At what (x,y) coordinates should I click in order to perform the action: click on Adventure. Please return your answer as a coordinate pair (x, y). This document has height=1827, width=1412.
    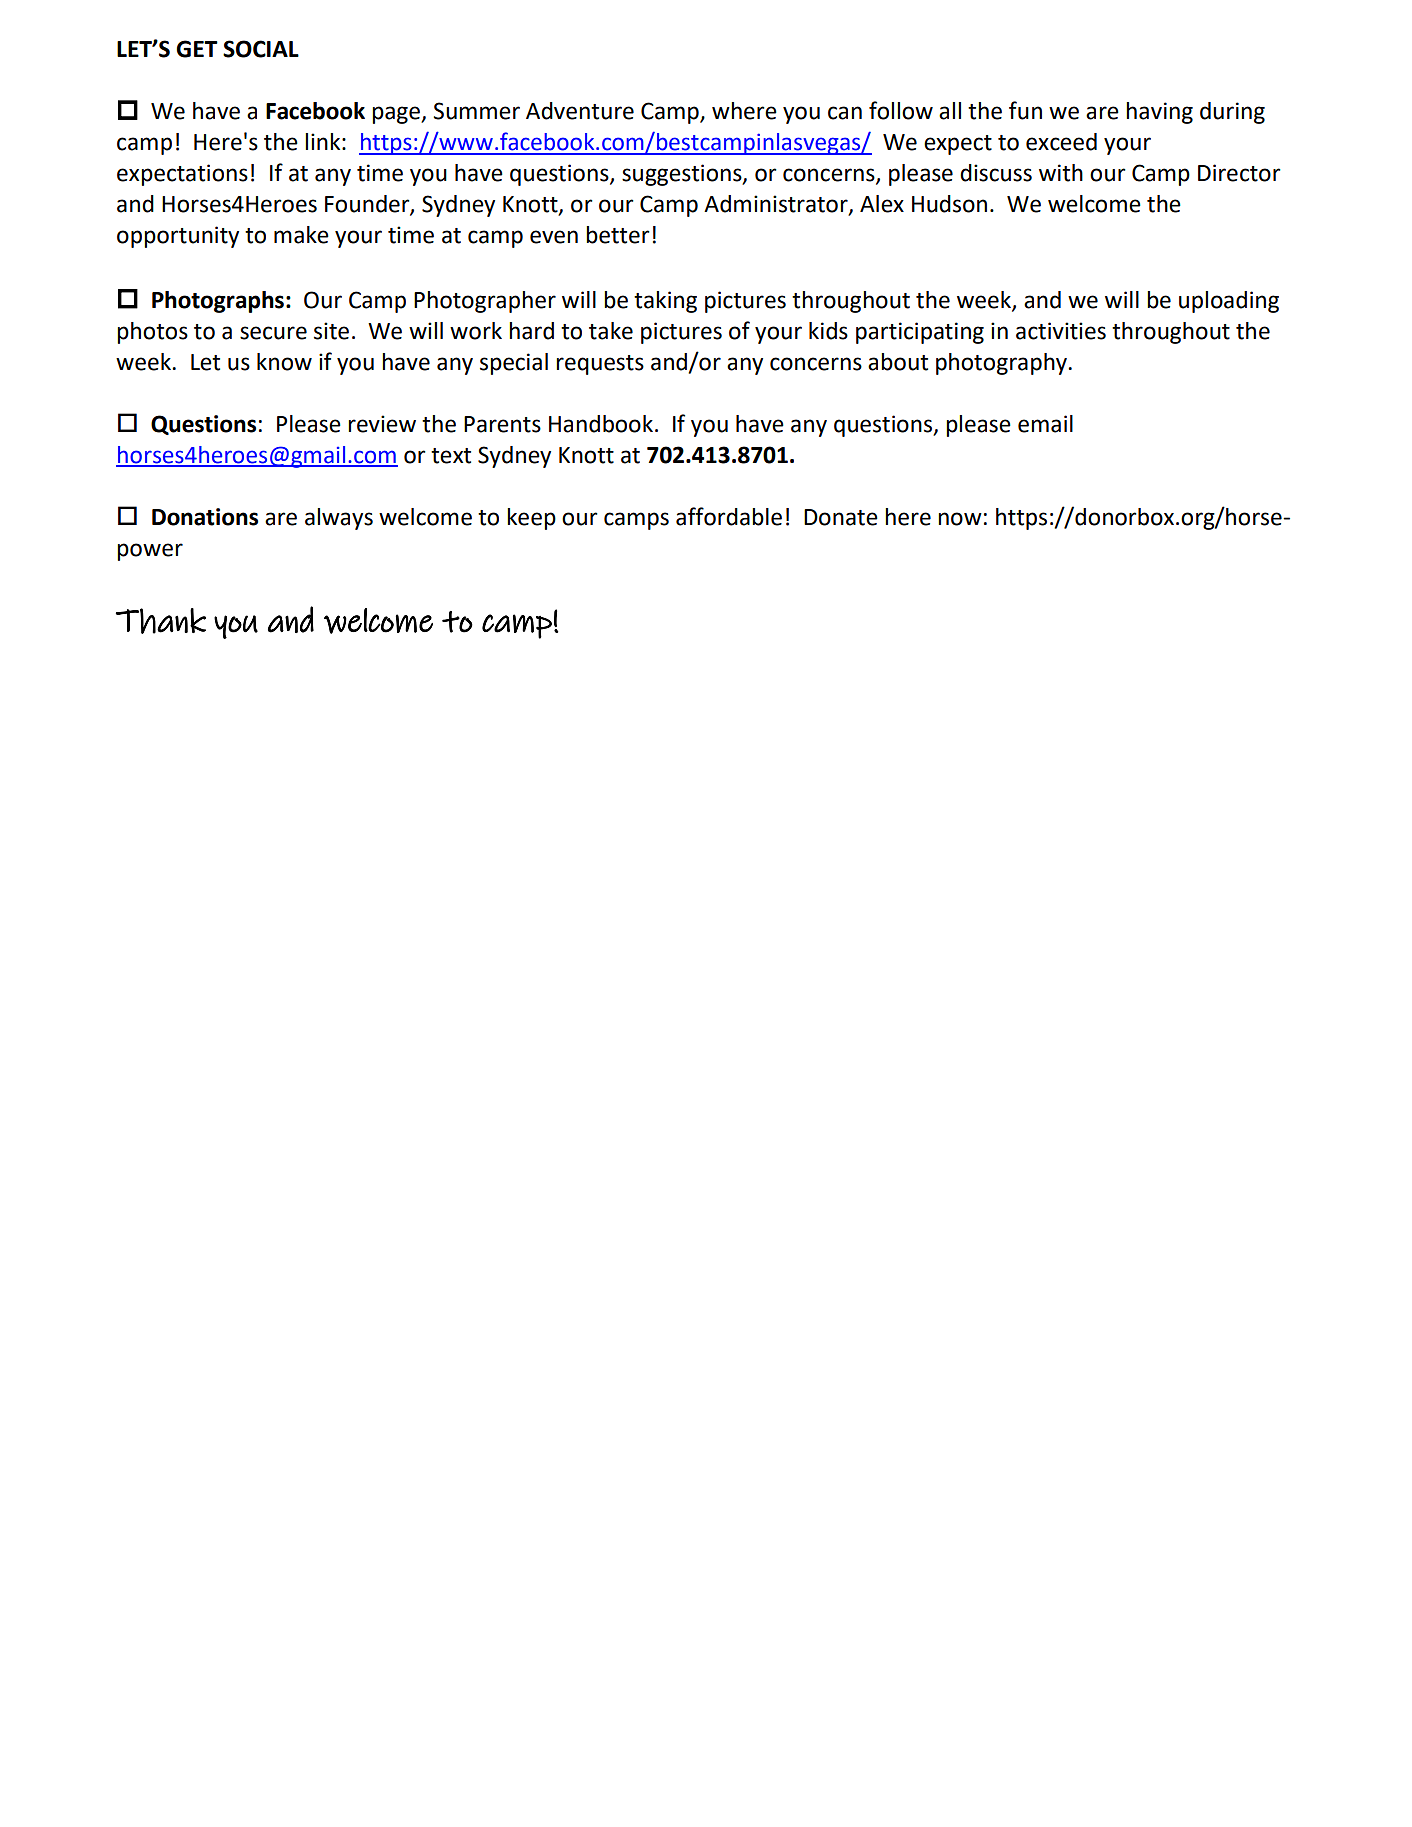
    Looking at the image, I should click on (580, 111).
